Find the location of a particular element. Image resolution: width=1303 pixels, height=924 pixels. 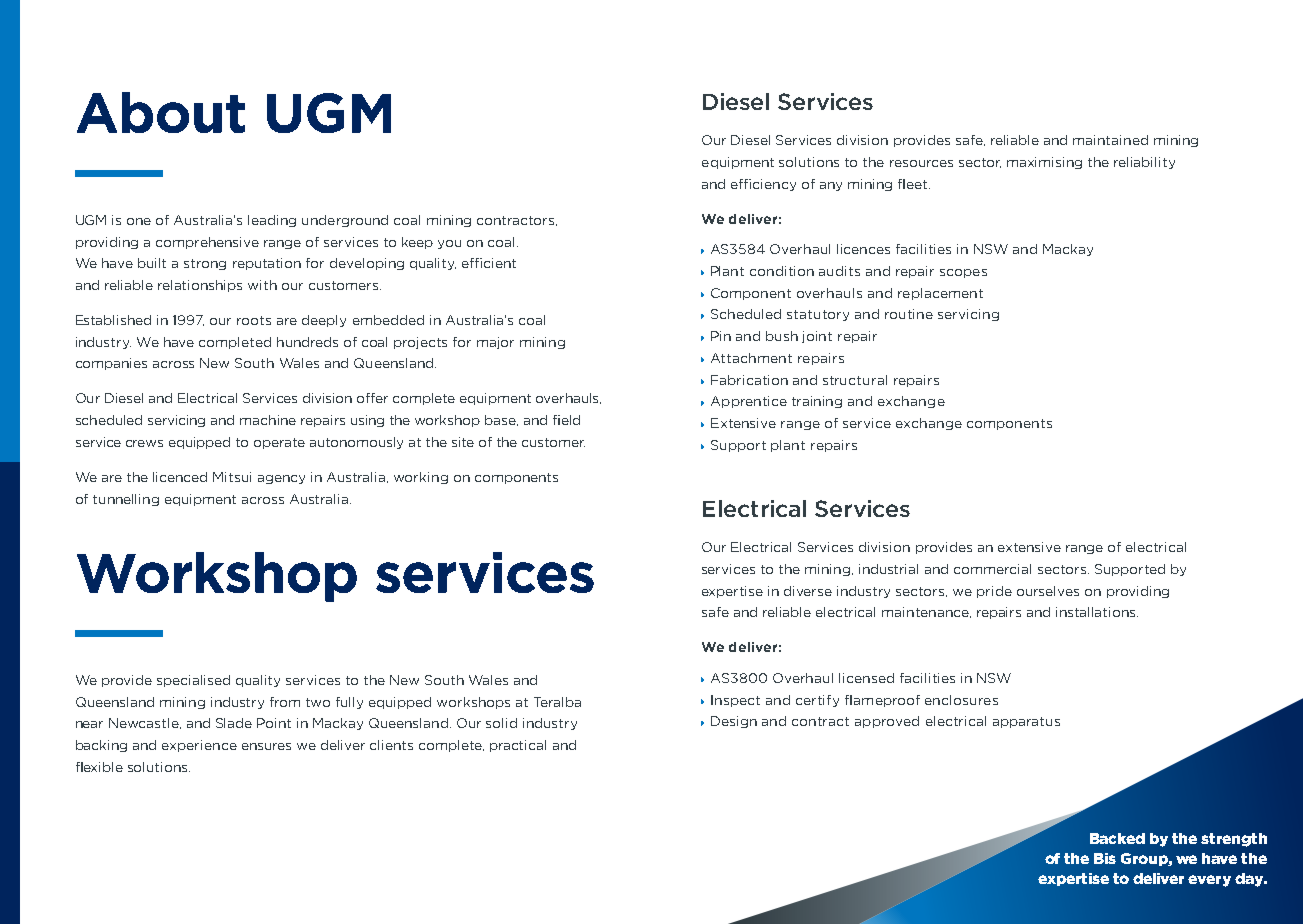

efficiency is located at coordinates (763, 185).
